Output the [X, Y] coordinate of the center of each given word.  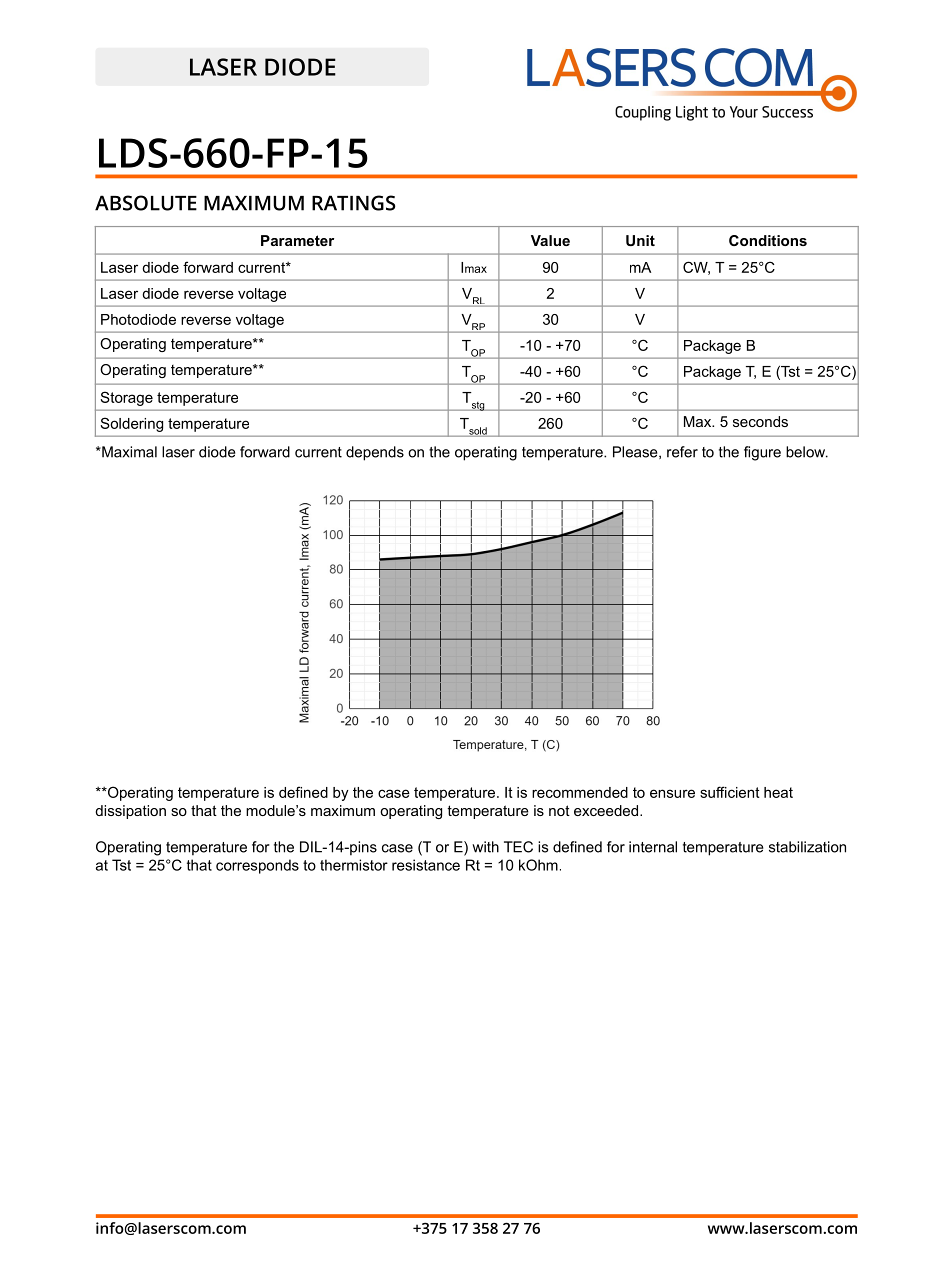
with [485, 847]
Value [550, 240]
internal [653, 847]
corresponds [257, 866]
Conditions [768, 240]
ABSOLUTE [146, 203]
